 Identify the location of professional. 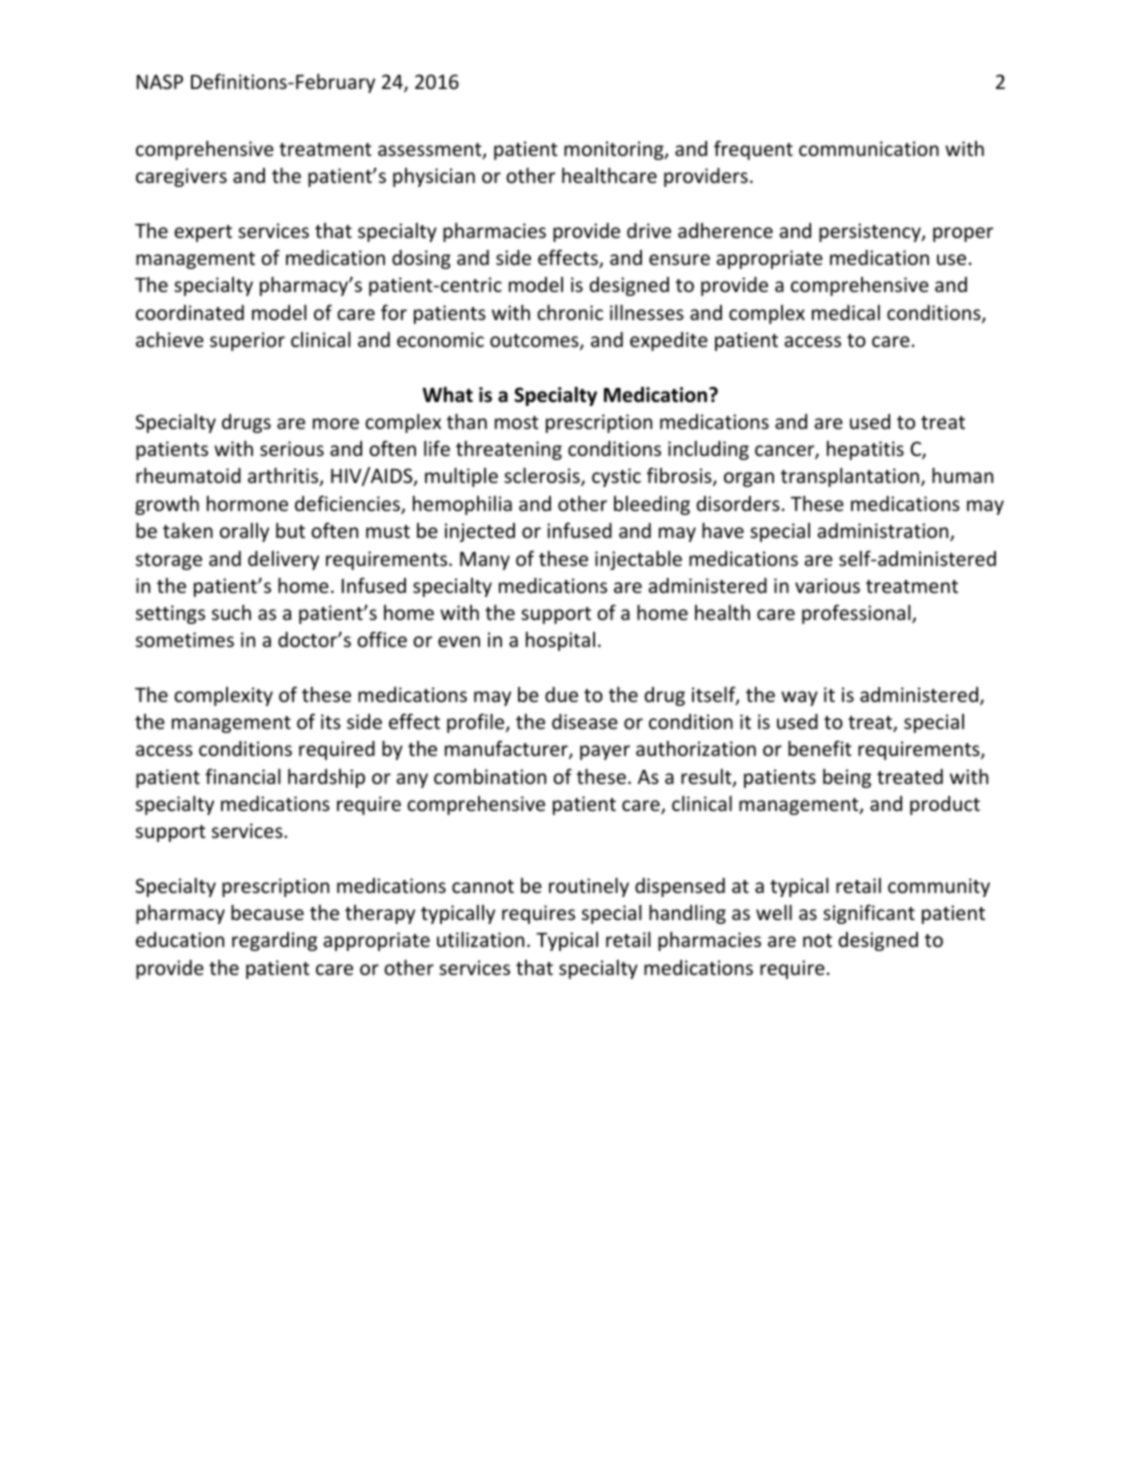
(857, 614).
